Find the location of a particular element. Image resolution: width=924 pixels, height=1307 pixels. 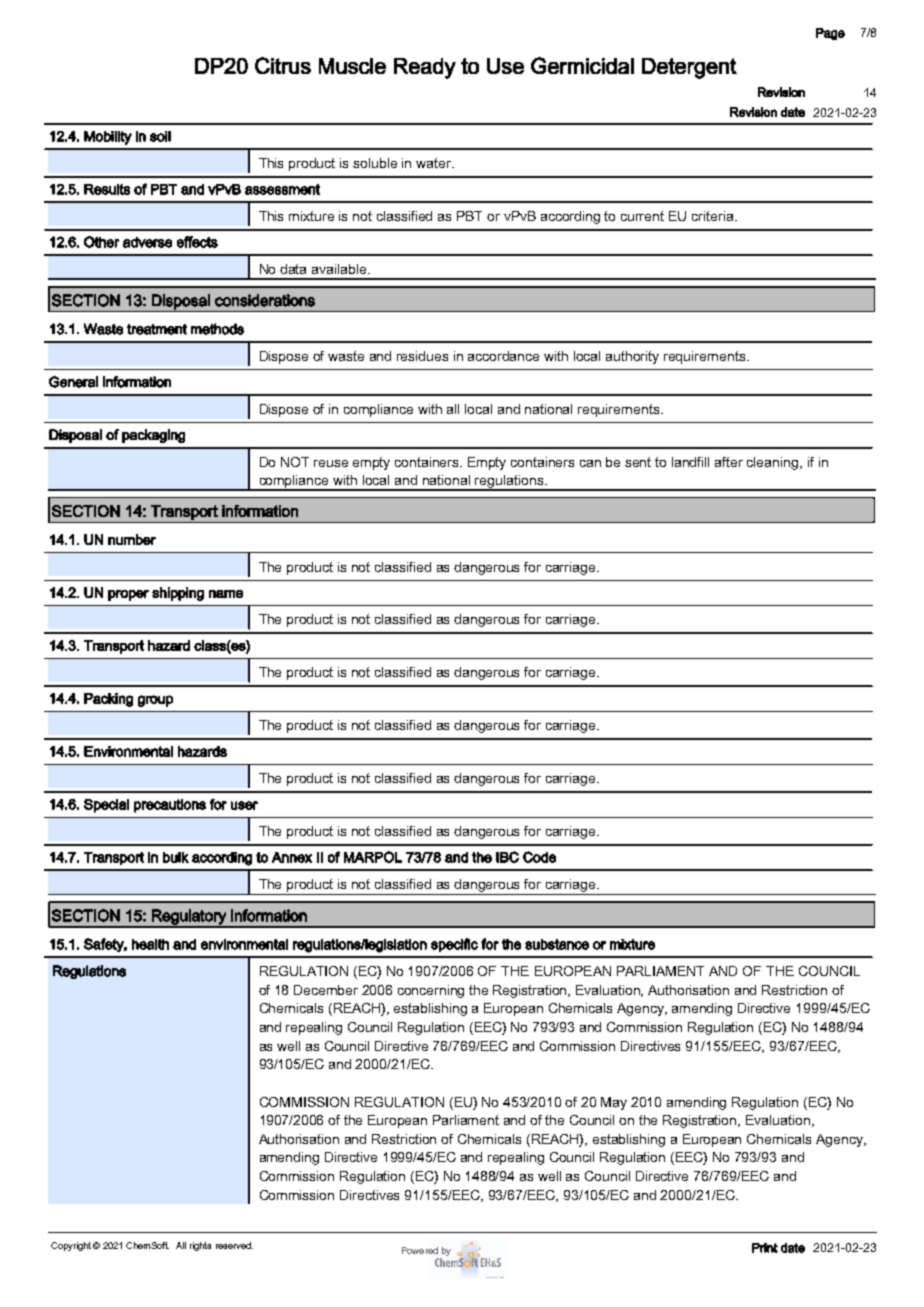

treatment is located at coordinates (157, 329).
